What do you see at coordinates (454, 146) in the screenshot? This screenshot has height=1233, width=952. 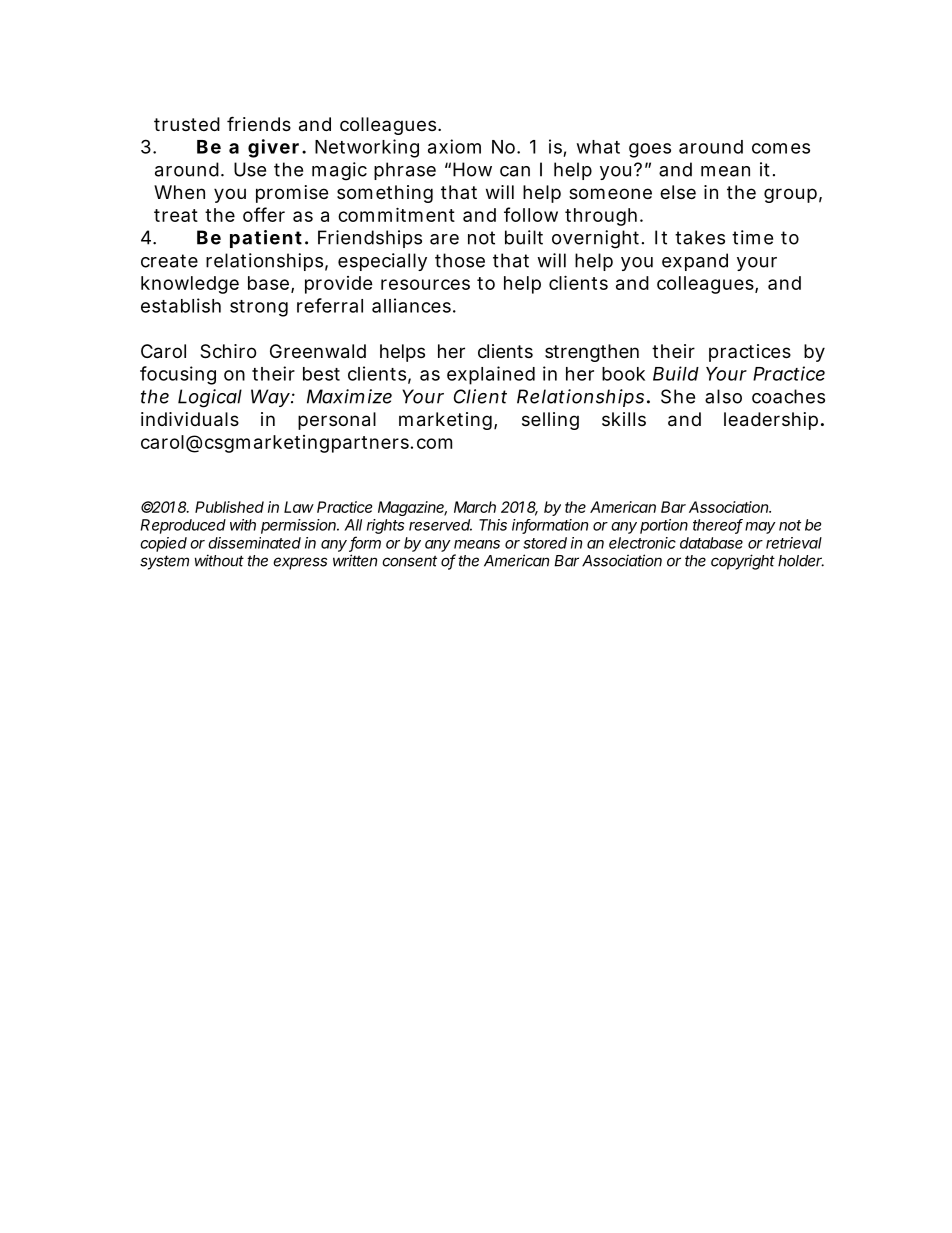 I see `axiom` at bounding box center [454, 146].
